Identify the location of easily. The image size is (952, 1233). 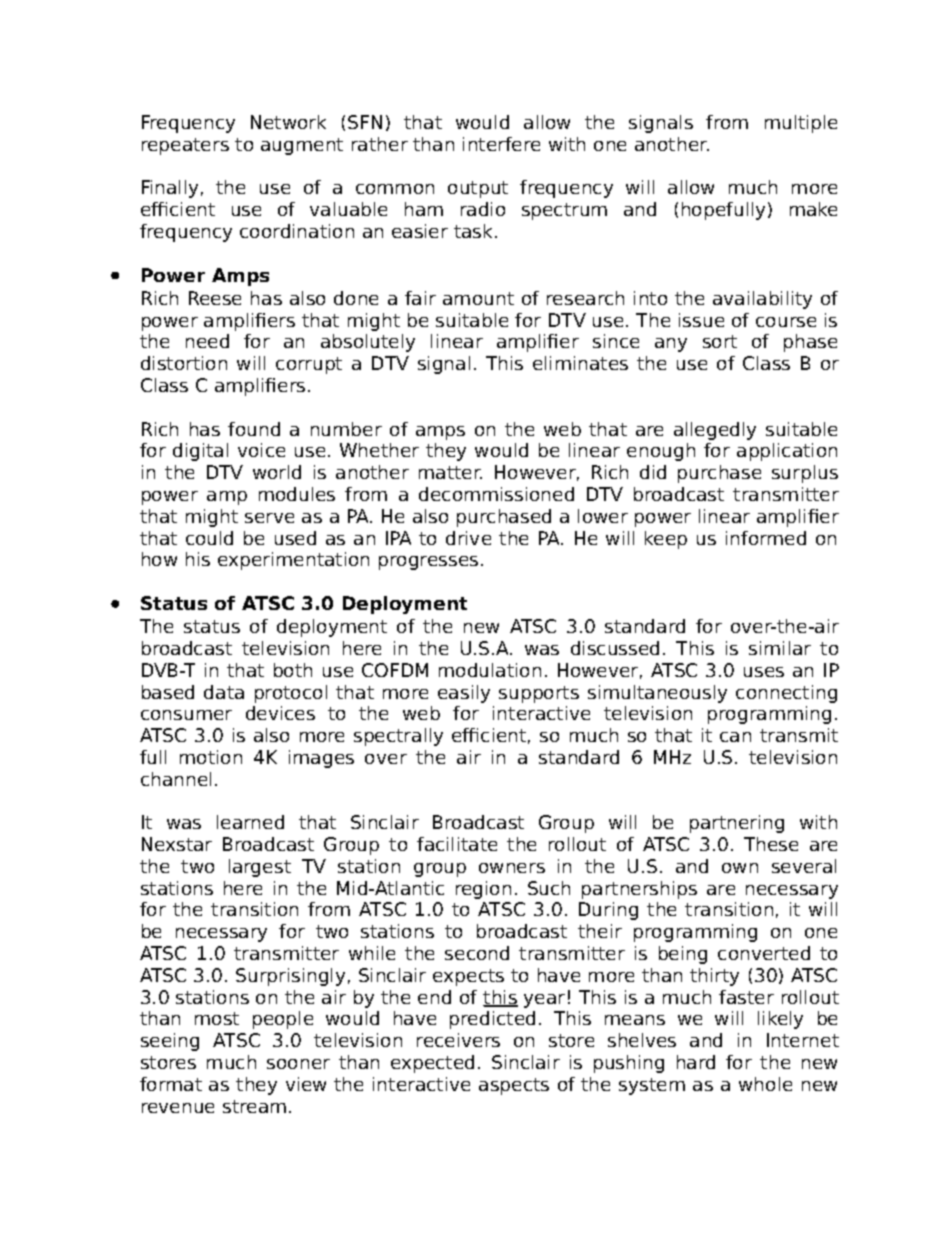
(464, 694).
